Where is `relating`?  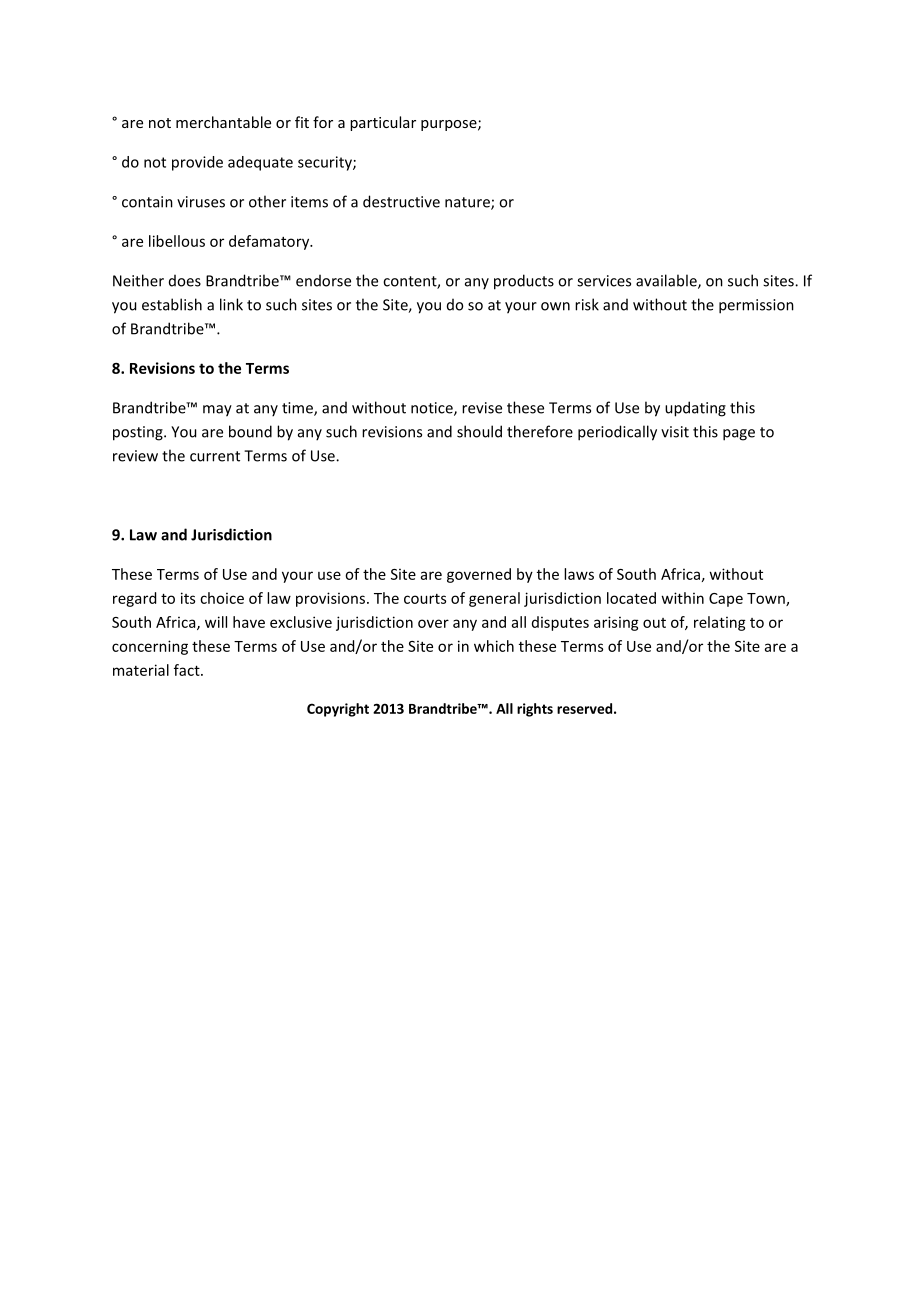
relating is located at coordinates (720, 623).
